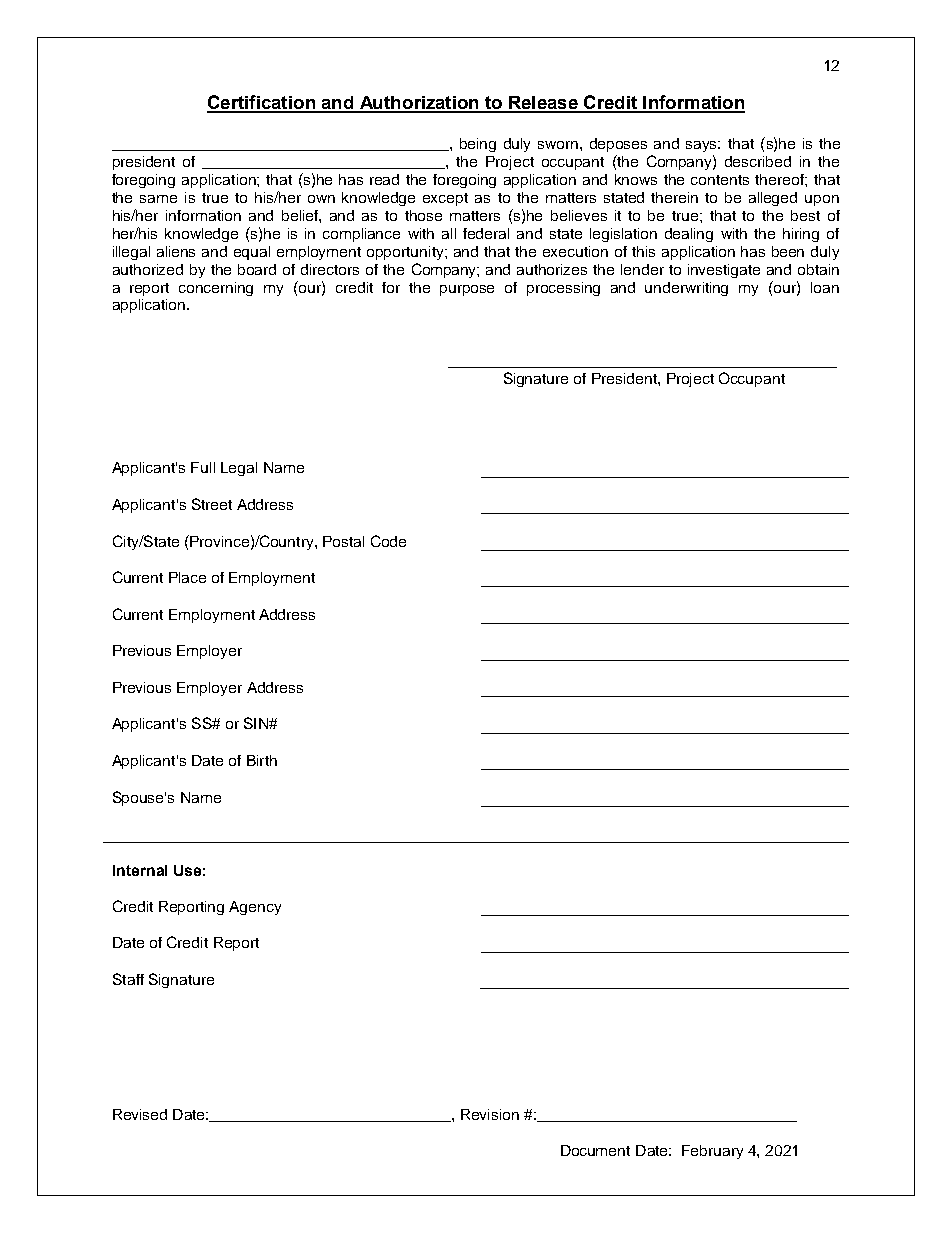  What do you see at coordinates (478, 145) in the screenshot?
I see `being` at bounding box center [478, 145].
